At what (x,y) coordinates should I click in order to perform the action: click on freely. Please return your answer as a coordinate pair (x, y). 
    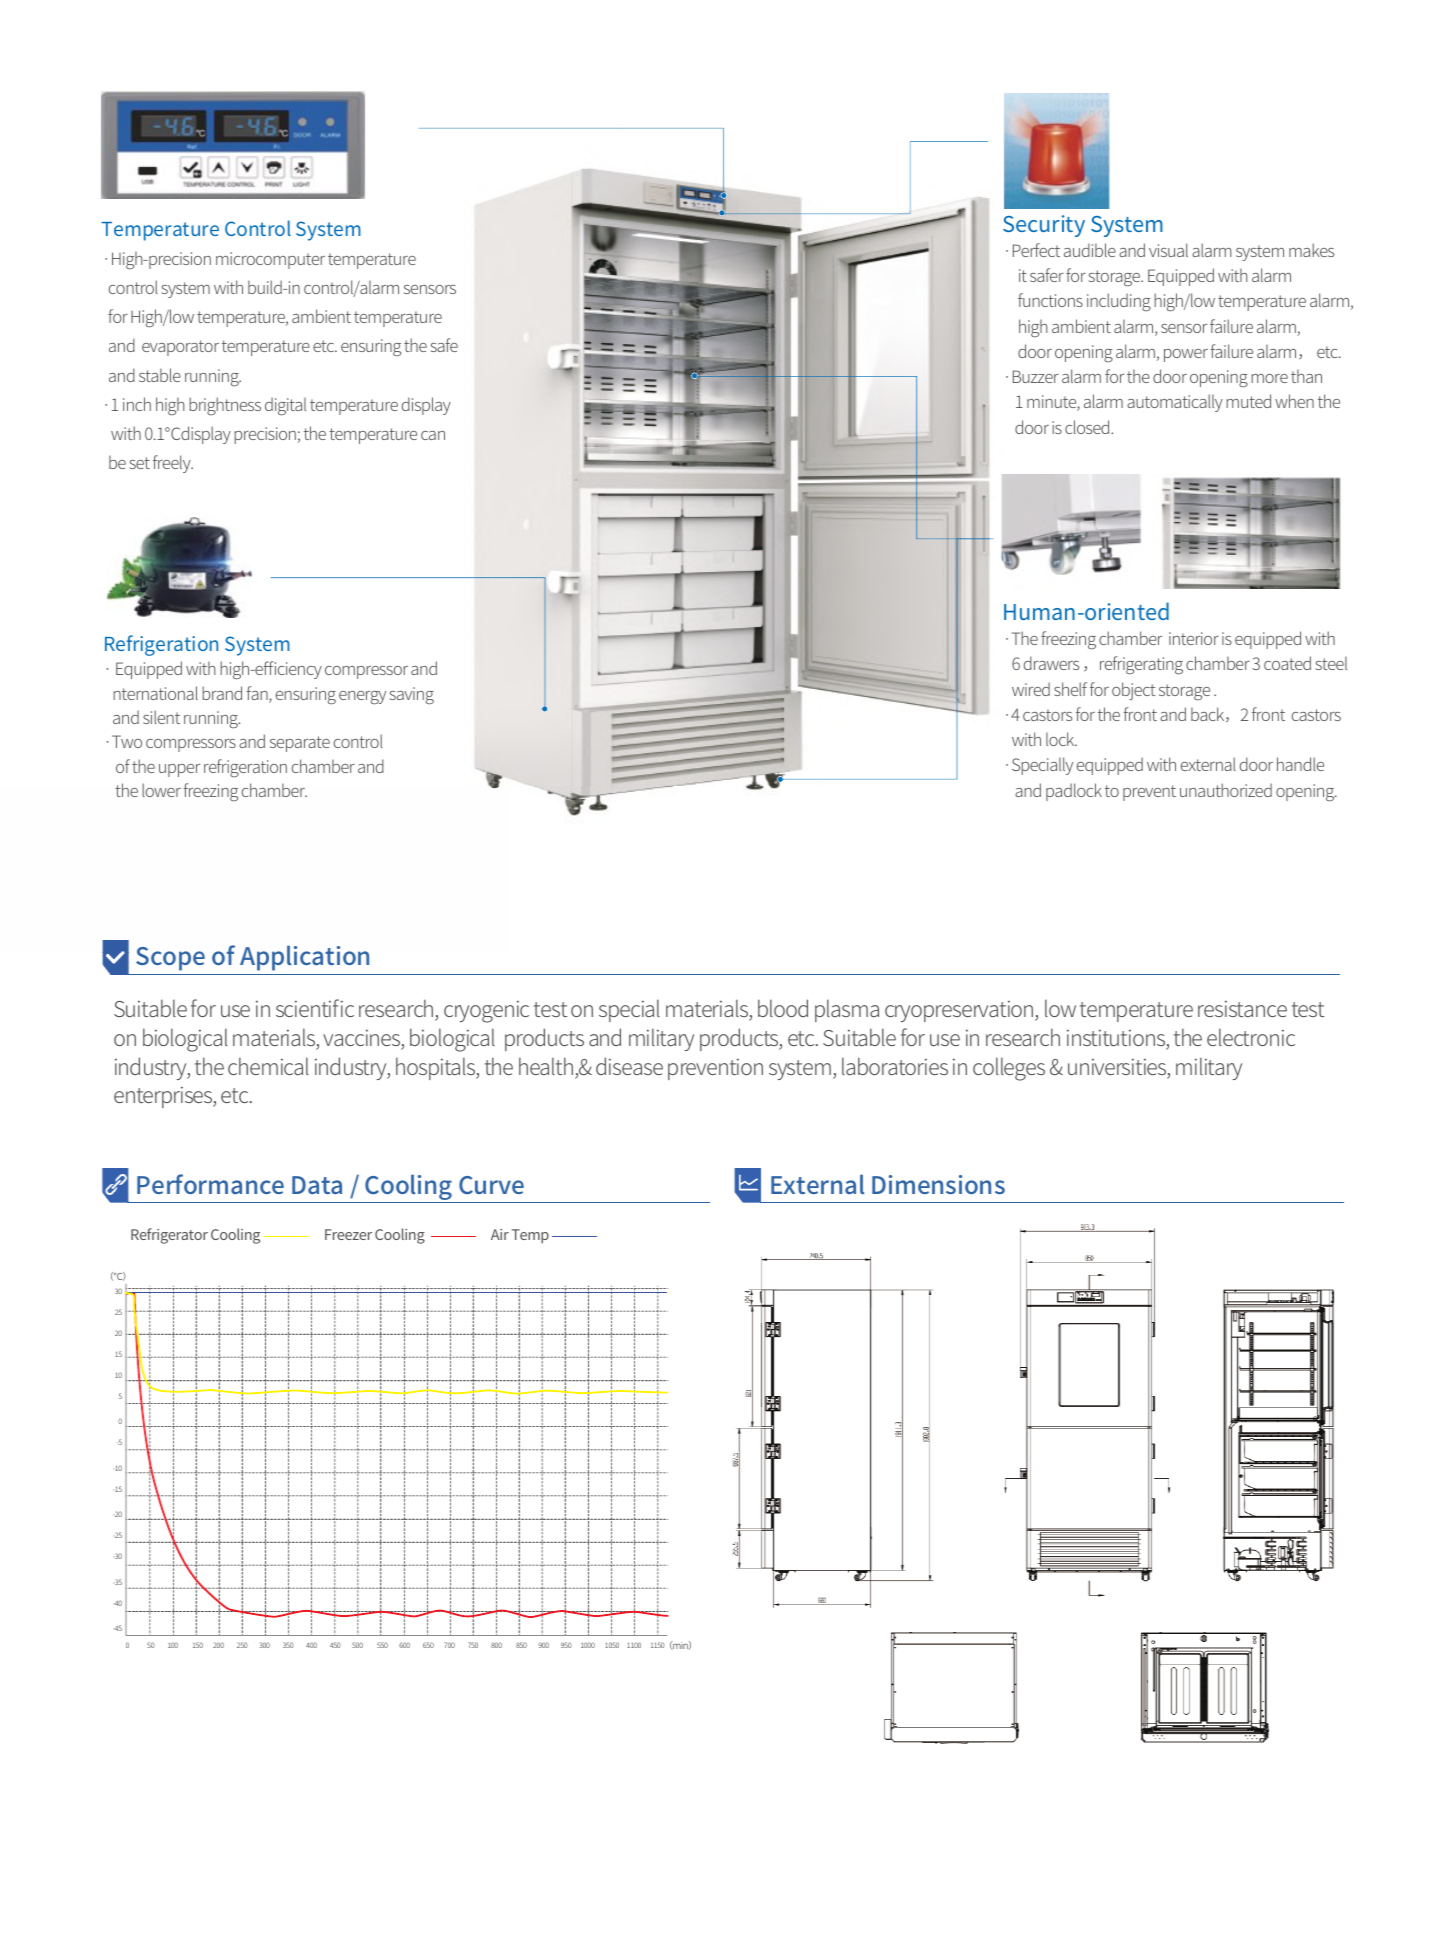
    Looking at the image, I should click on (173, 464).
